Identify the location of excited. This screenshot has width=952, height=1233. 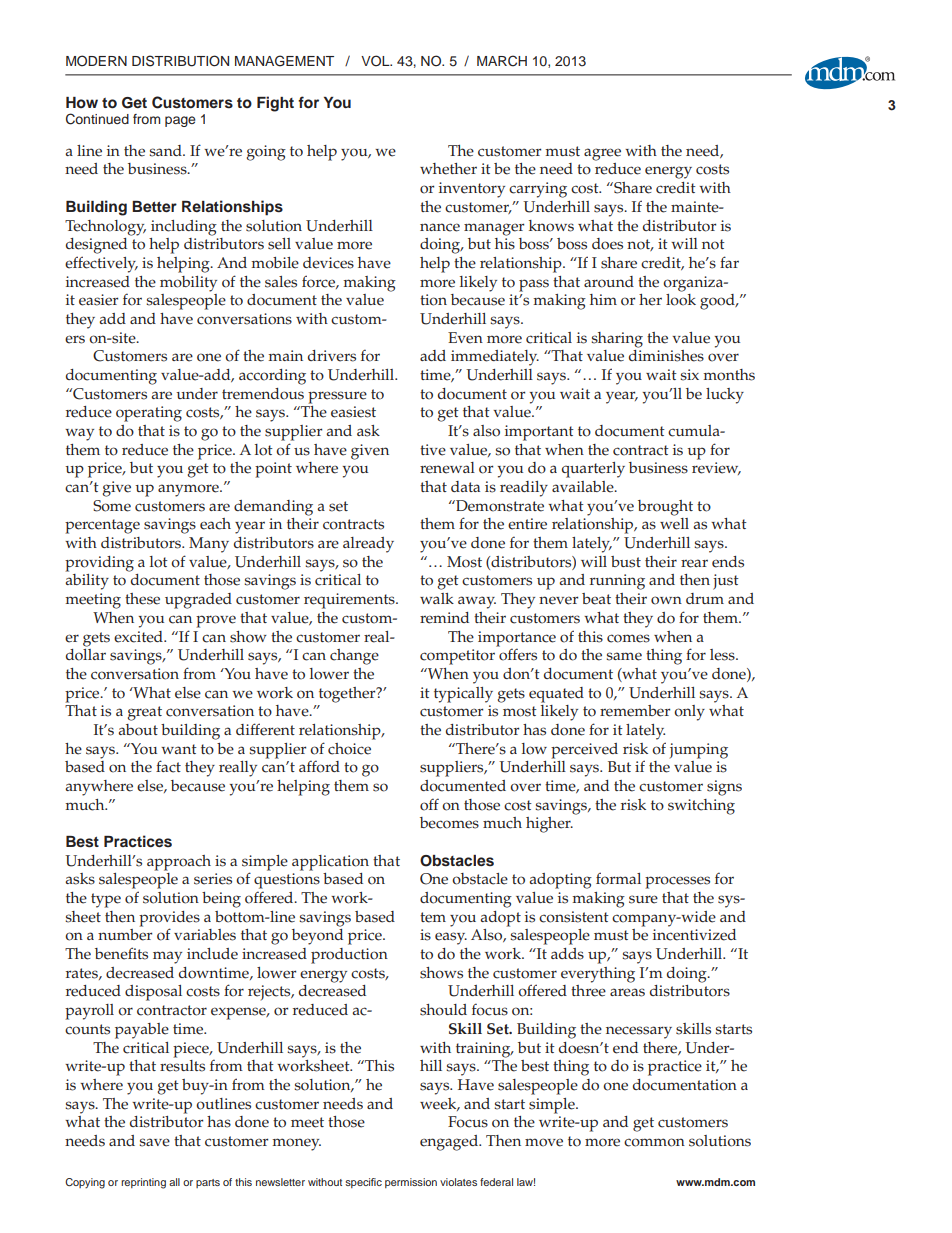
(139, 637).
